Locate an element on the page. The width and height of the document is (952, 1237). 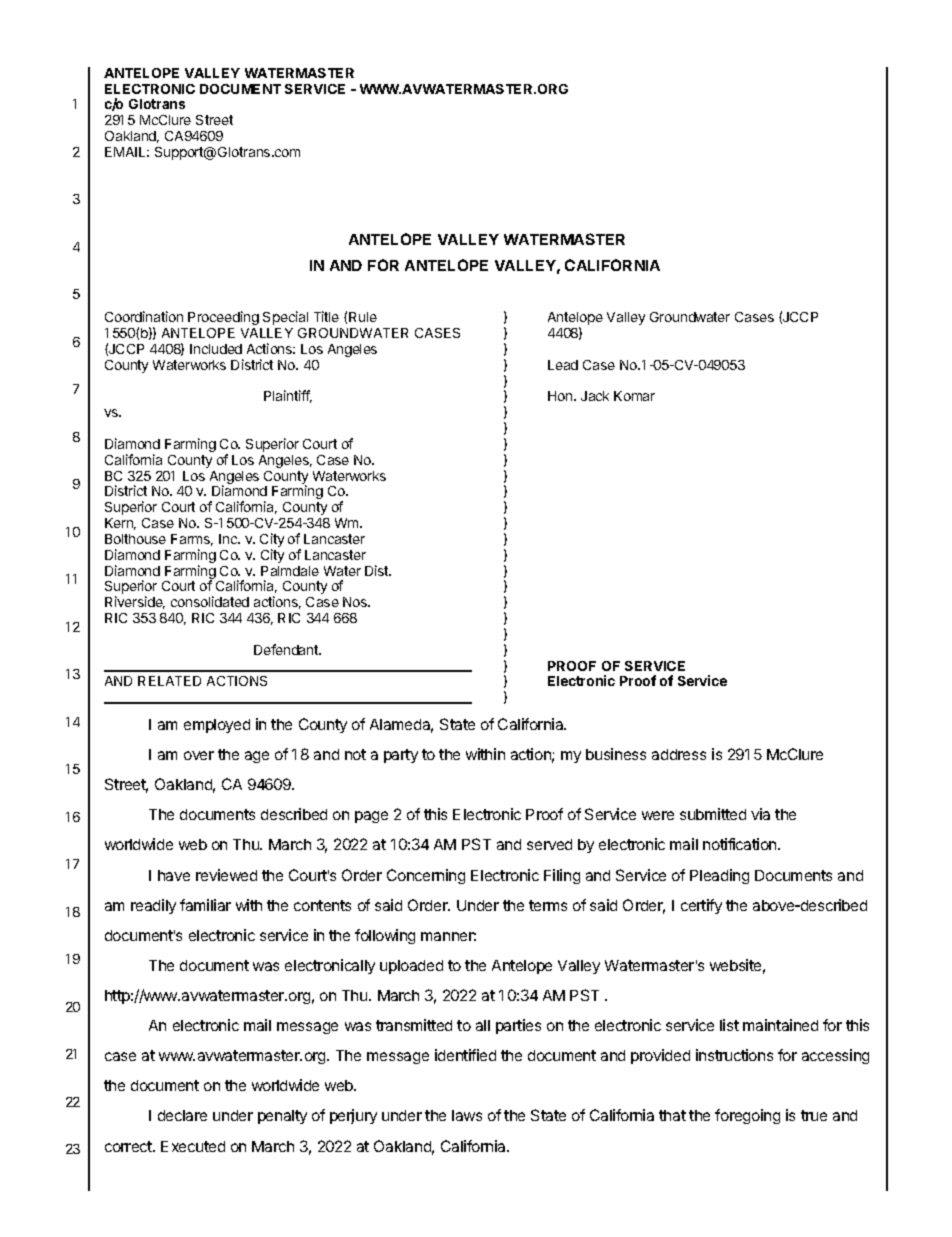
address is located at coordinates (679, 754).
